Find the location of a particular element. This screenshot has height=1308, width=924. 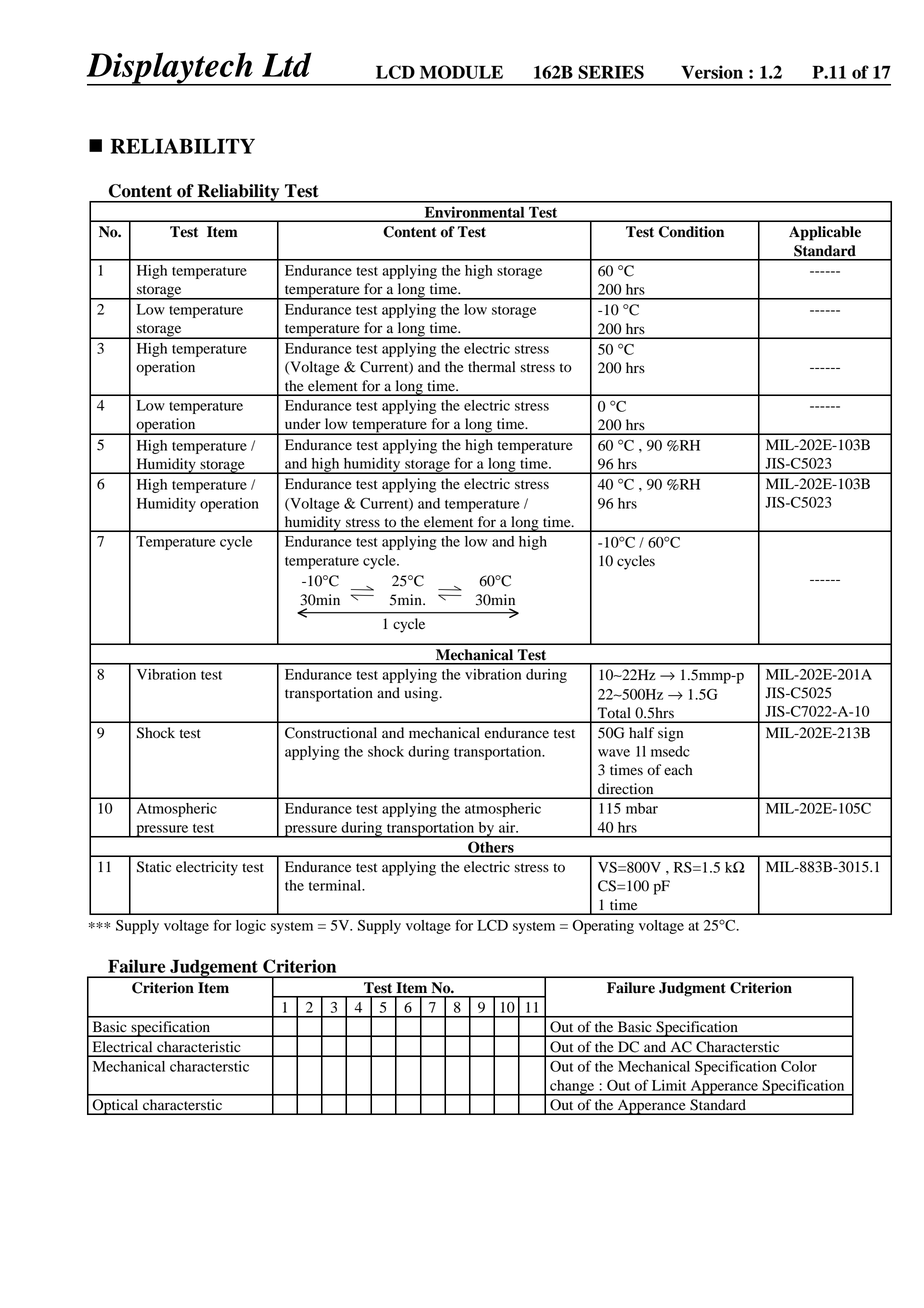

MODULE is located at coordinates (461, 72).
